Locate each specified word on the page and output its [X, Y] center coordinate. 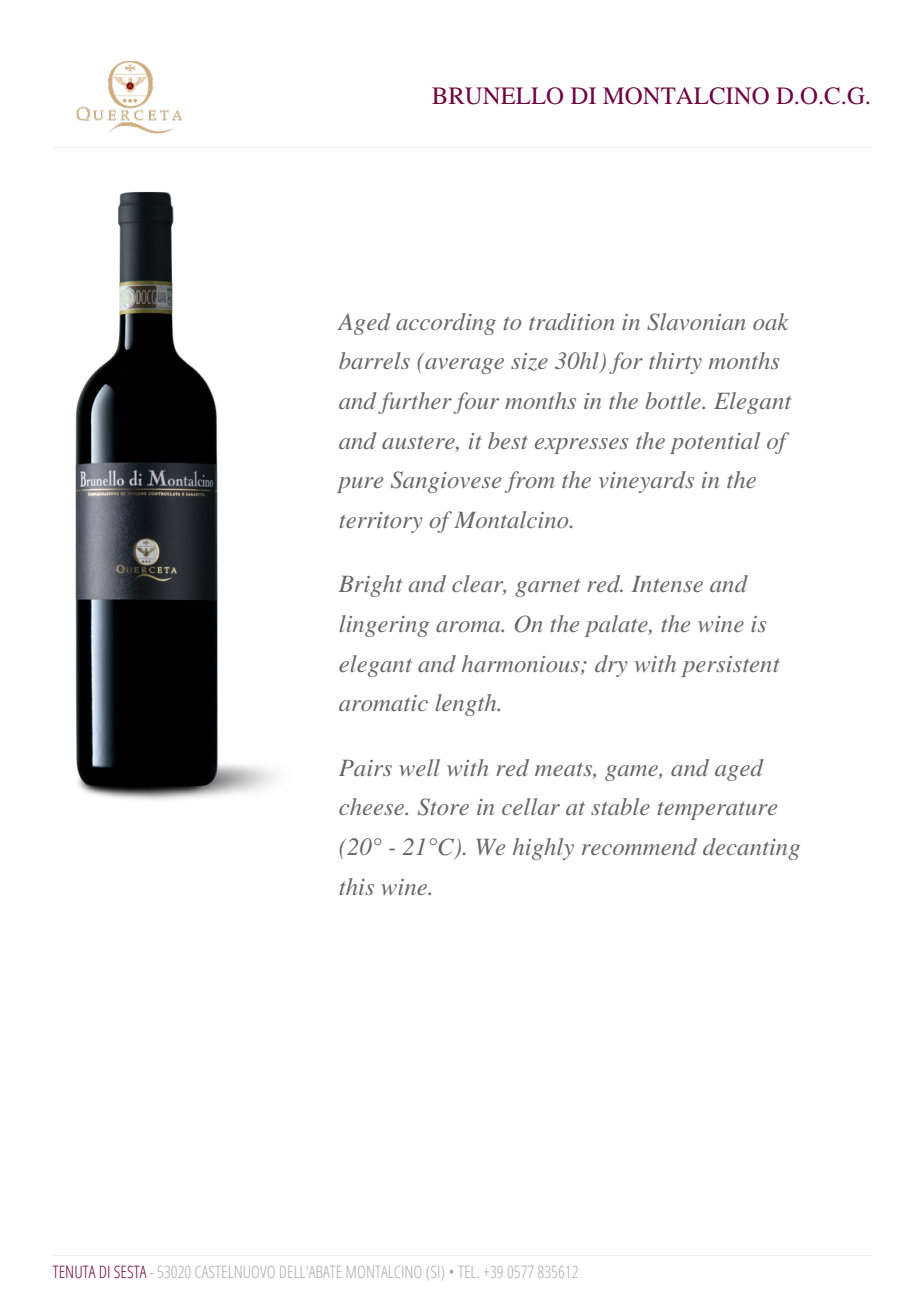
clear [479, 585]
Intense [667, 584]
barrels [374, 360]
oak [771, 321]
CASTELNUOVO [235, 1272]
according [446, 324]
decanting [751, 849]
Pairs [365, 768]
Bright [370, 586]
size [529, 362]
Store [443, 807]
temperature [717, 811]
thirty [675, 363]
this [356, 886]
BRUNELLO [497, 96]
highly [543, 849]
